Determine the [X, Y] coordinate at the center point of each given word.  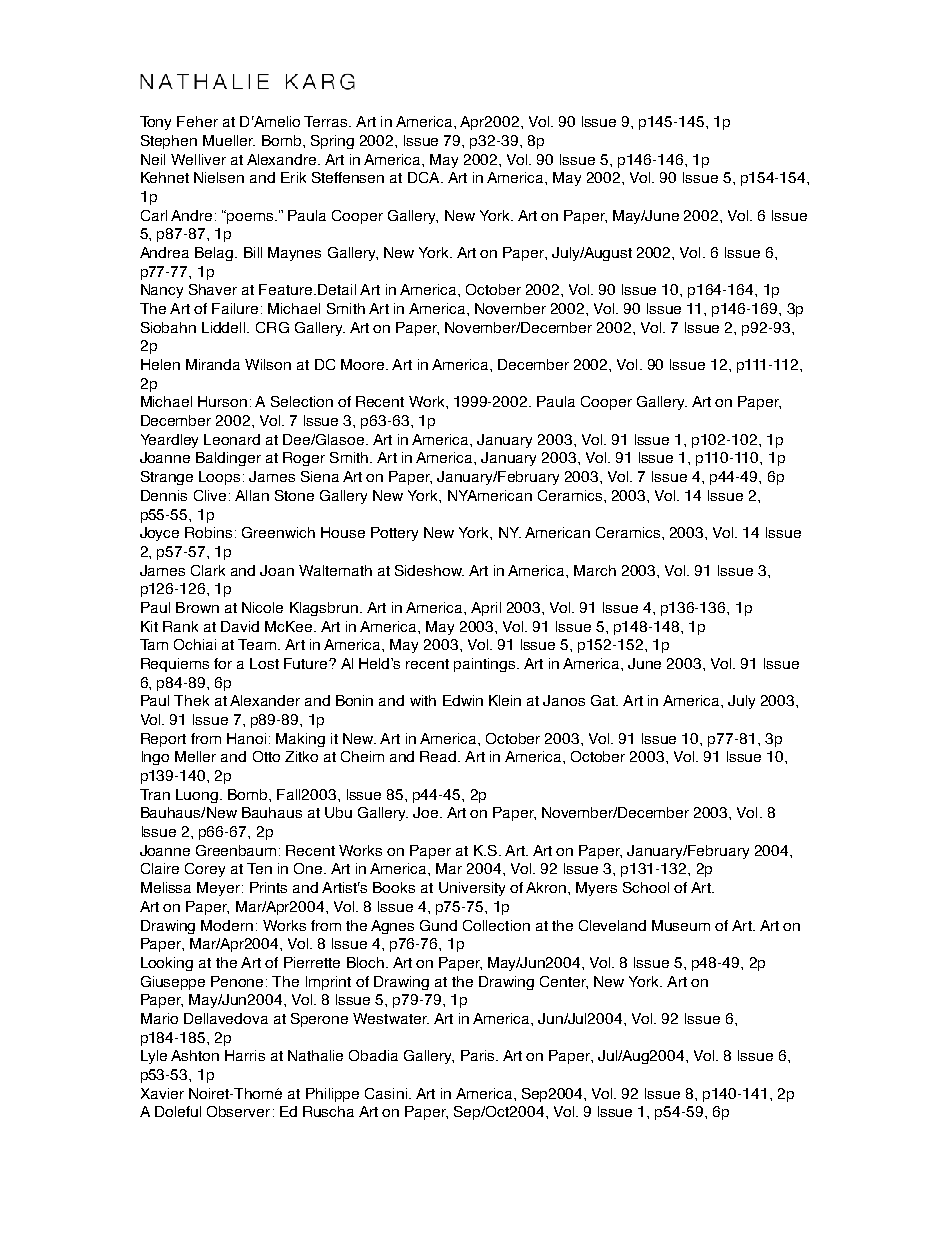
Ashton [195, 1055]
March [595, 570]
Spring [332, 142]
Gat [604, 700]
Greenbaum [236, 850]
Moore [362, 364]
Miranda [213, 364]
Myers [596, 889]
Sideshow [429, 570]
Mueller [229, 140]
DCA [425, 177]
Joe [427, 812]
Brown [197, 607]
